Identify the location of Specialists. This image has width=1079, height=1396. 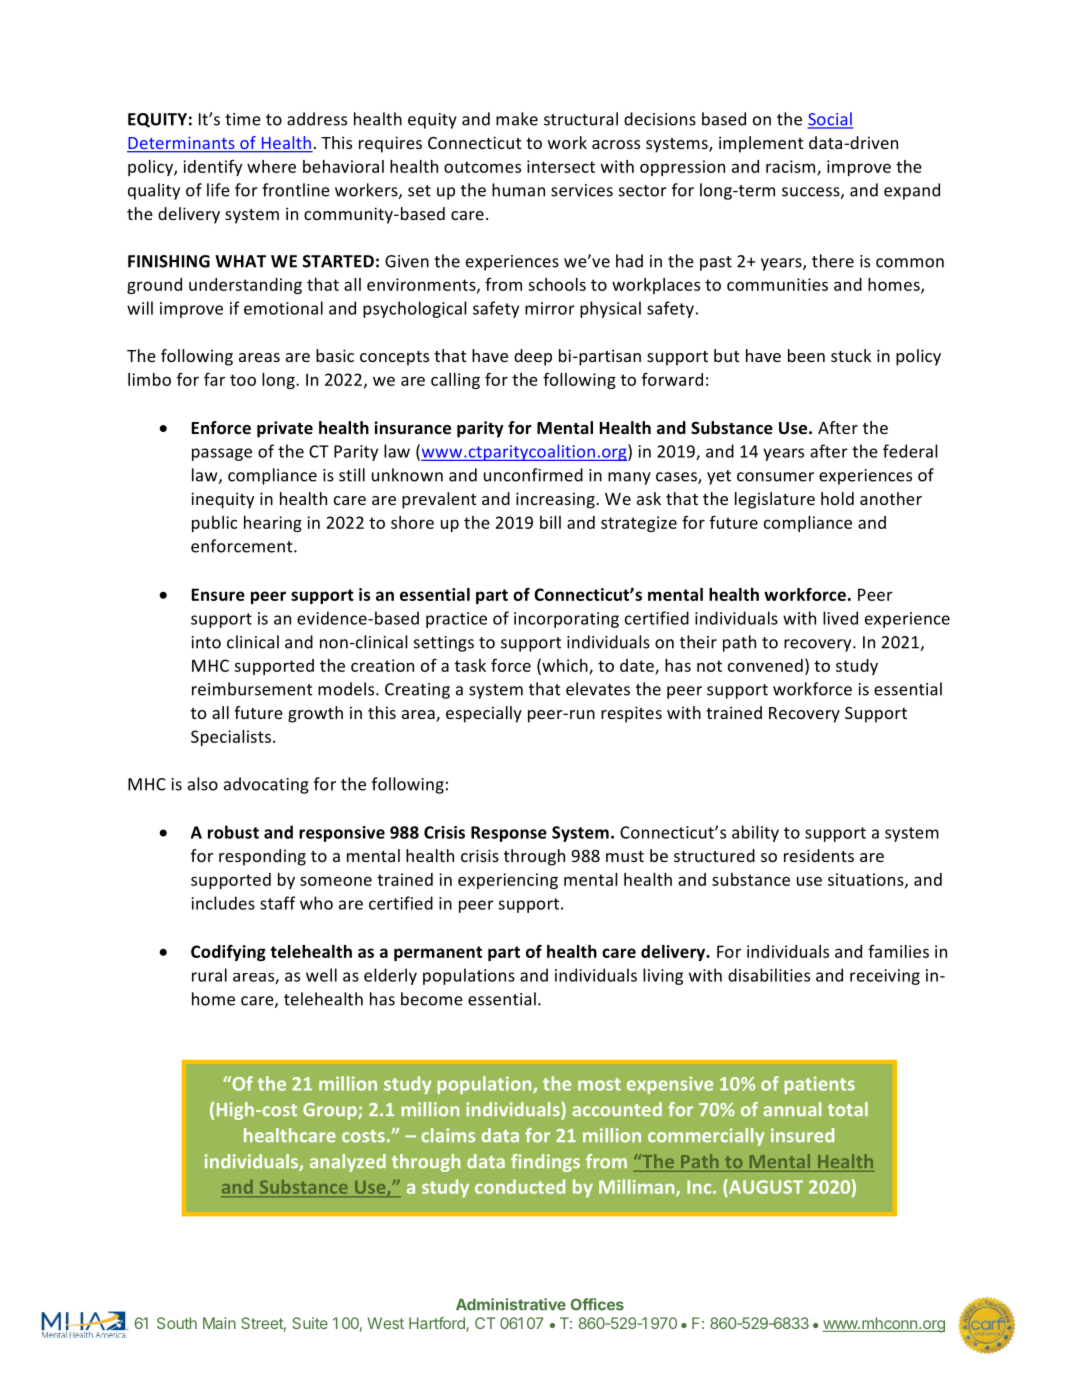
(232, 738).
